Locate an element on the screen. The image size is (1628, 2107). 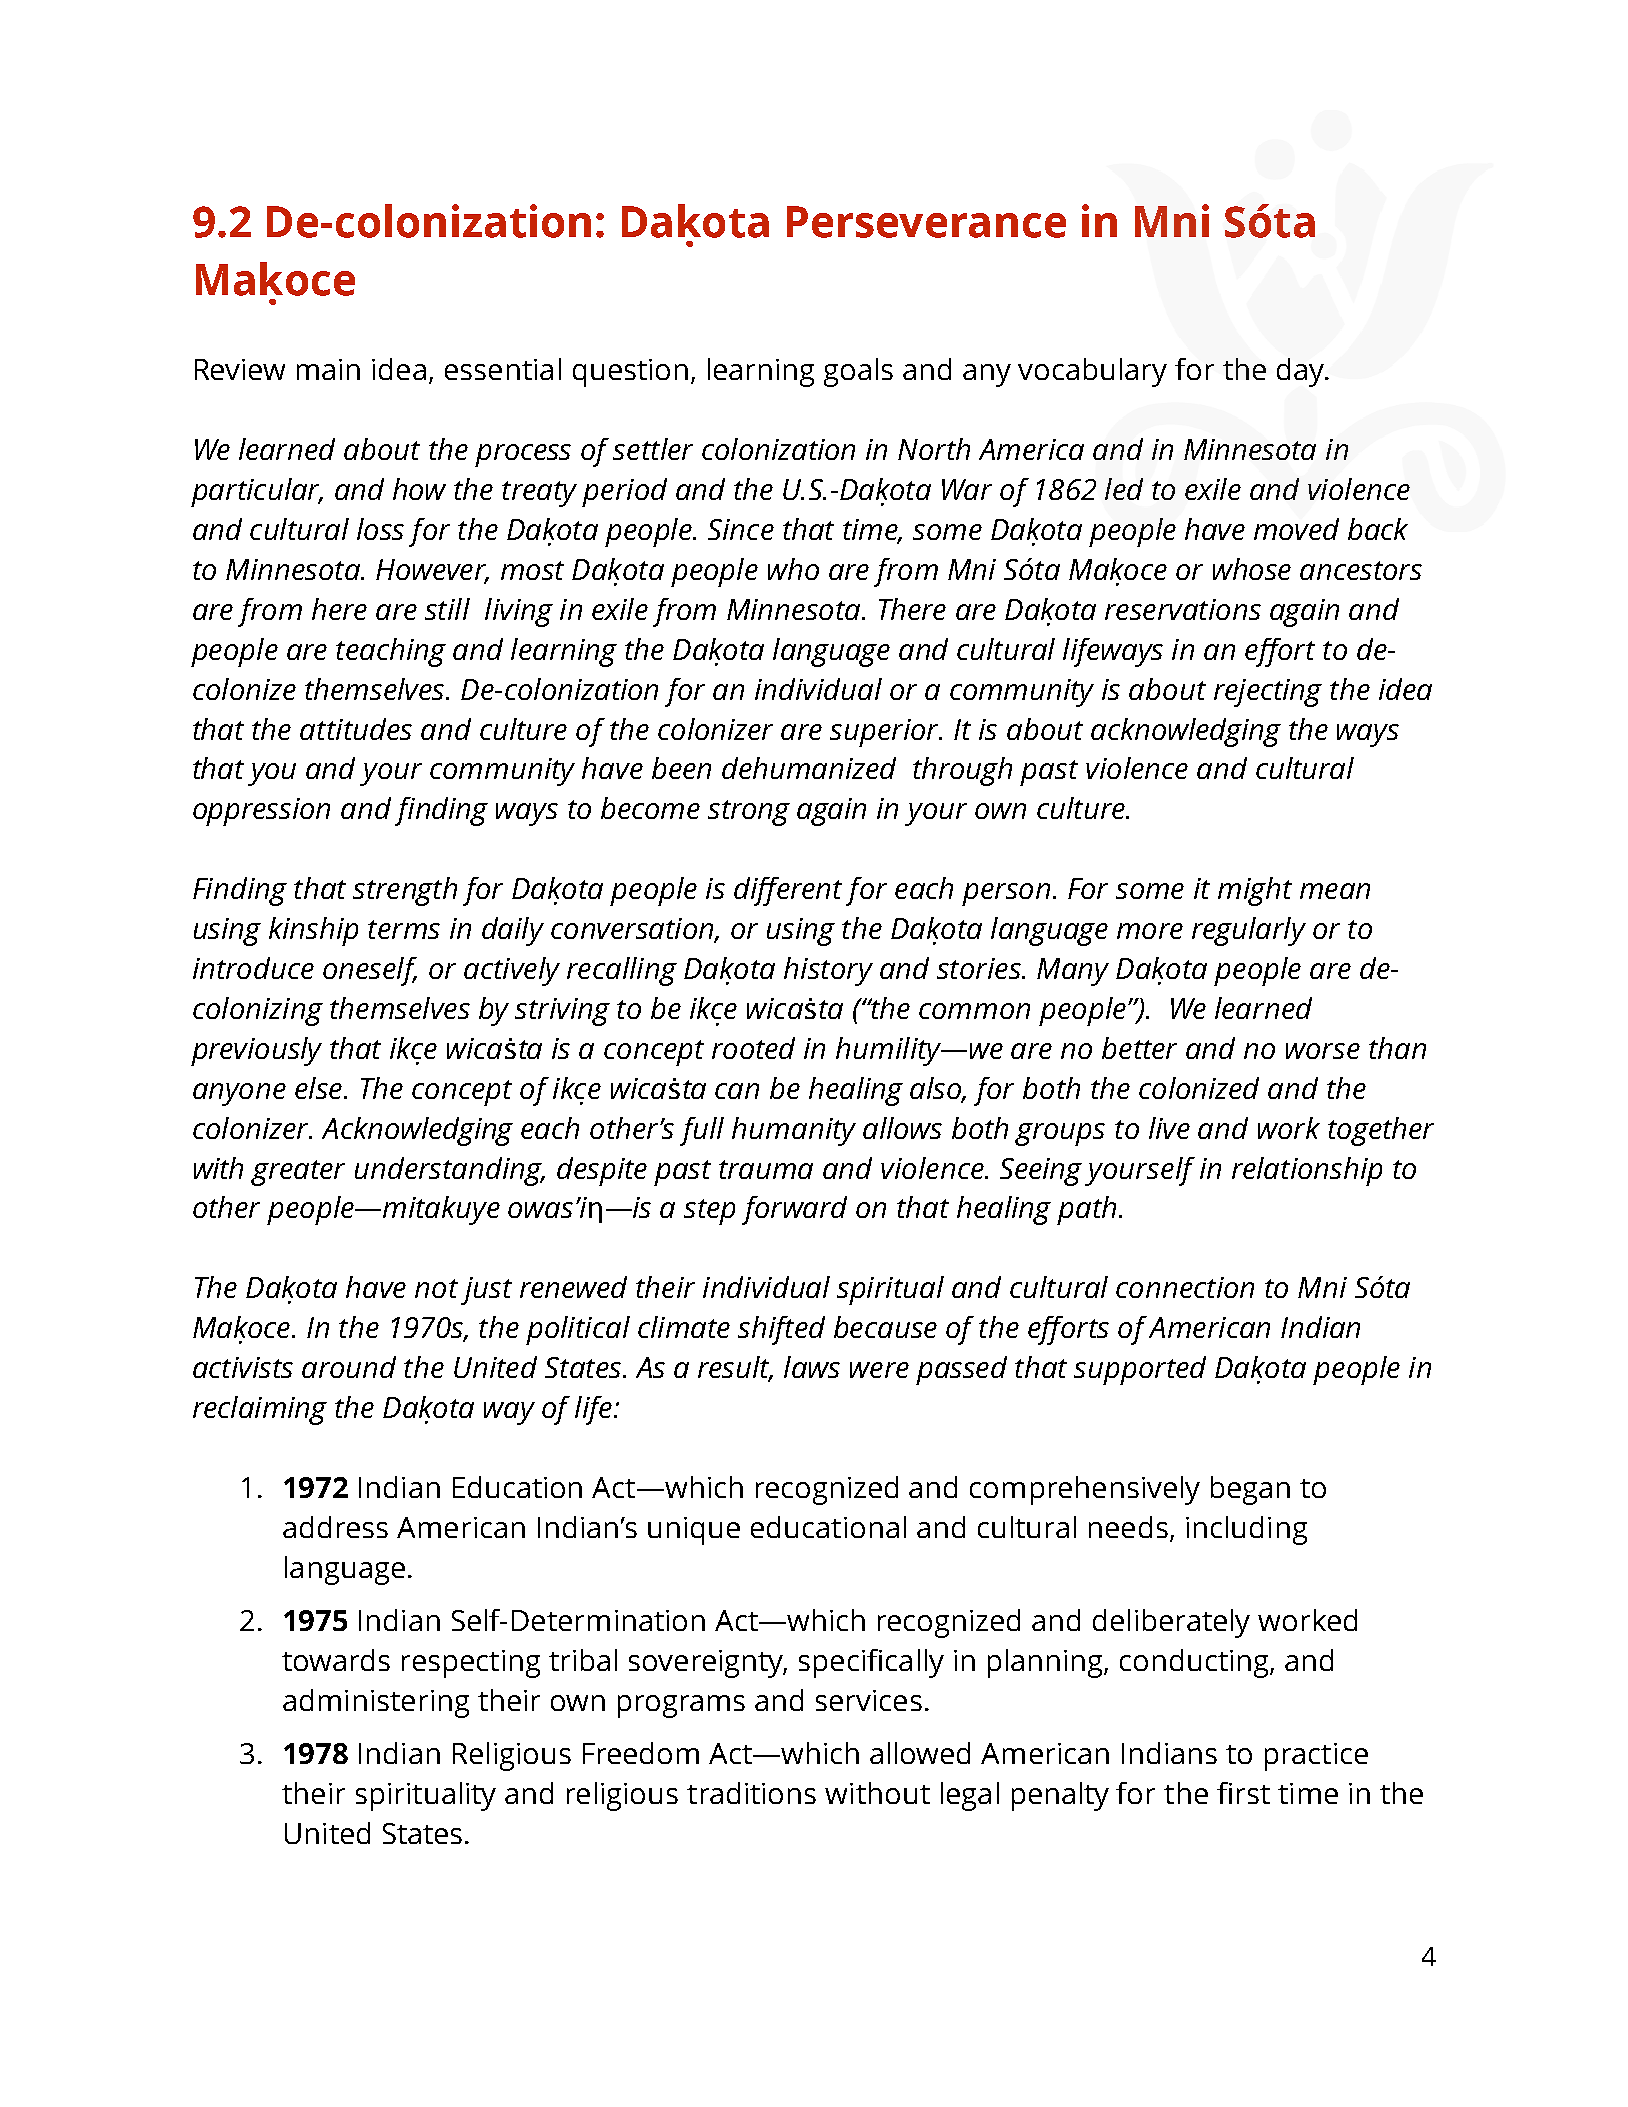
services is located at coordinates (869, 1700).
